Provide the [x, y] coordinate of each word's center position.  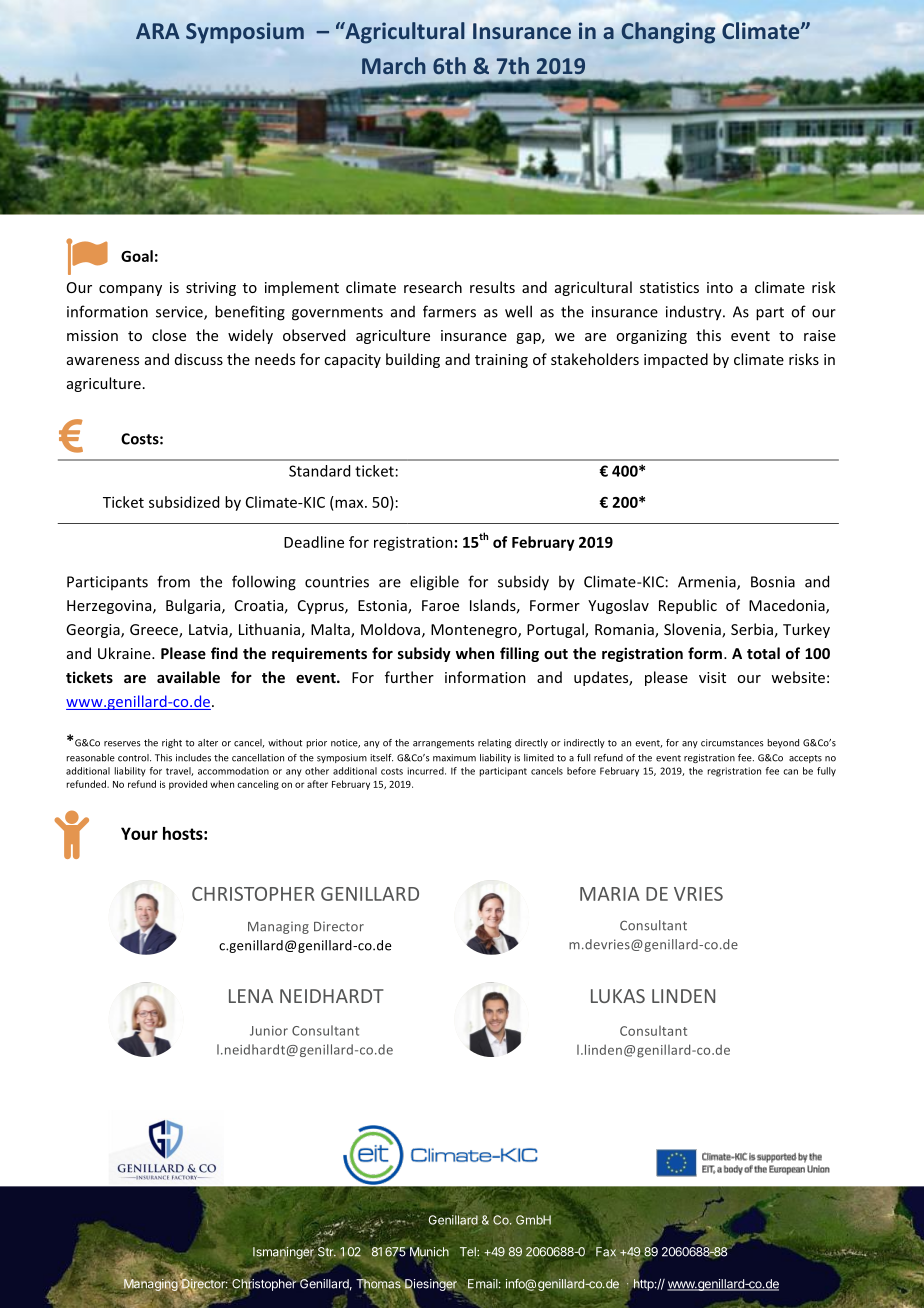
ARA [158, 31]
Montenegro [475, 631]
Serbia [752, 629]
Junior [269, 1031]
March [394, 65]
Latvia [209, 631]
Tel [469, 1252]
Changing [668, 33]
